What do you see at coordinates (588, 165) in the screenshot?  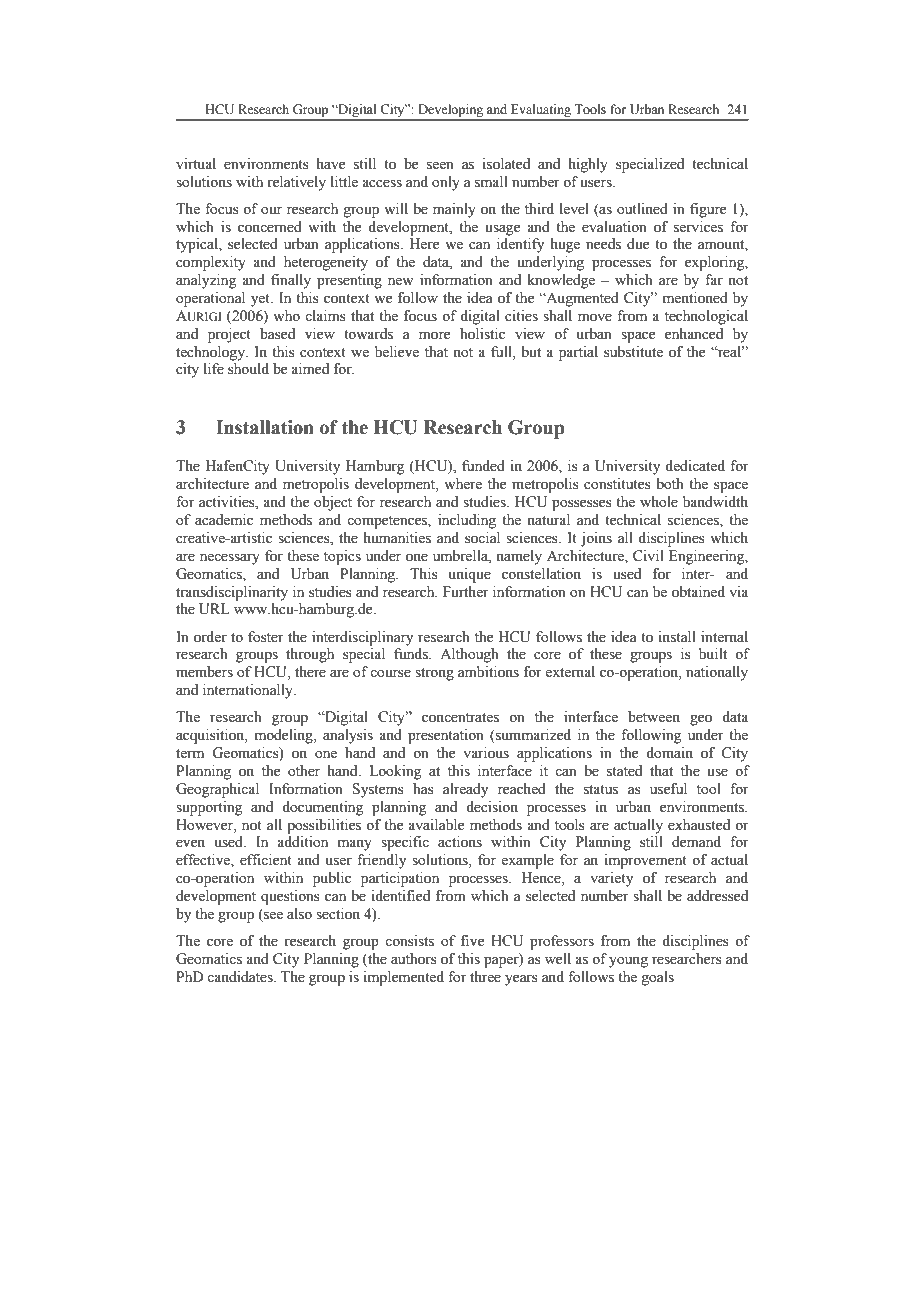 I see `highly` at bounding box center [588, 165].
